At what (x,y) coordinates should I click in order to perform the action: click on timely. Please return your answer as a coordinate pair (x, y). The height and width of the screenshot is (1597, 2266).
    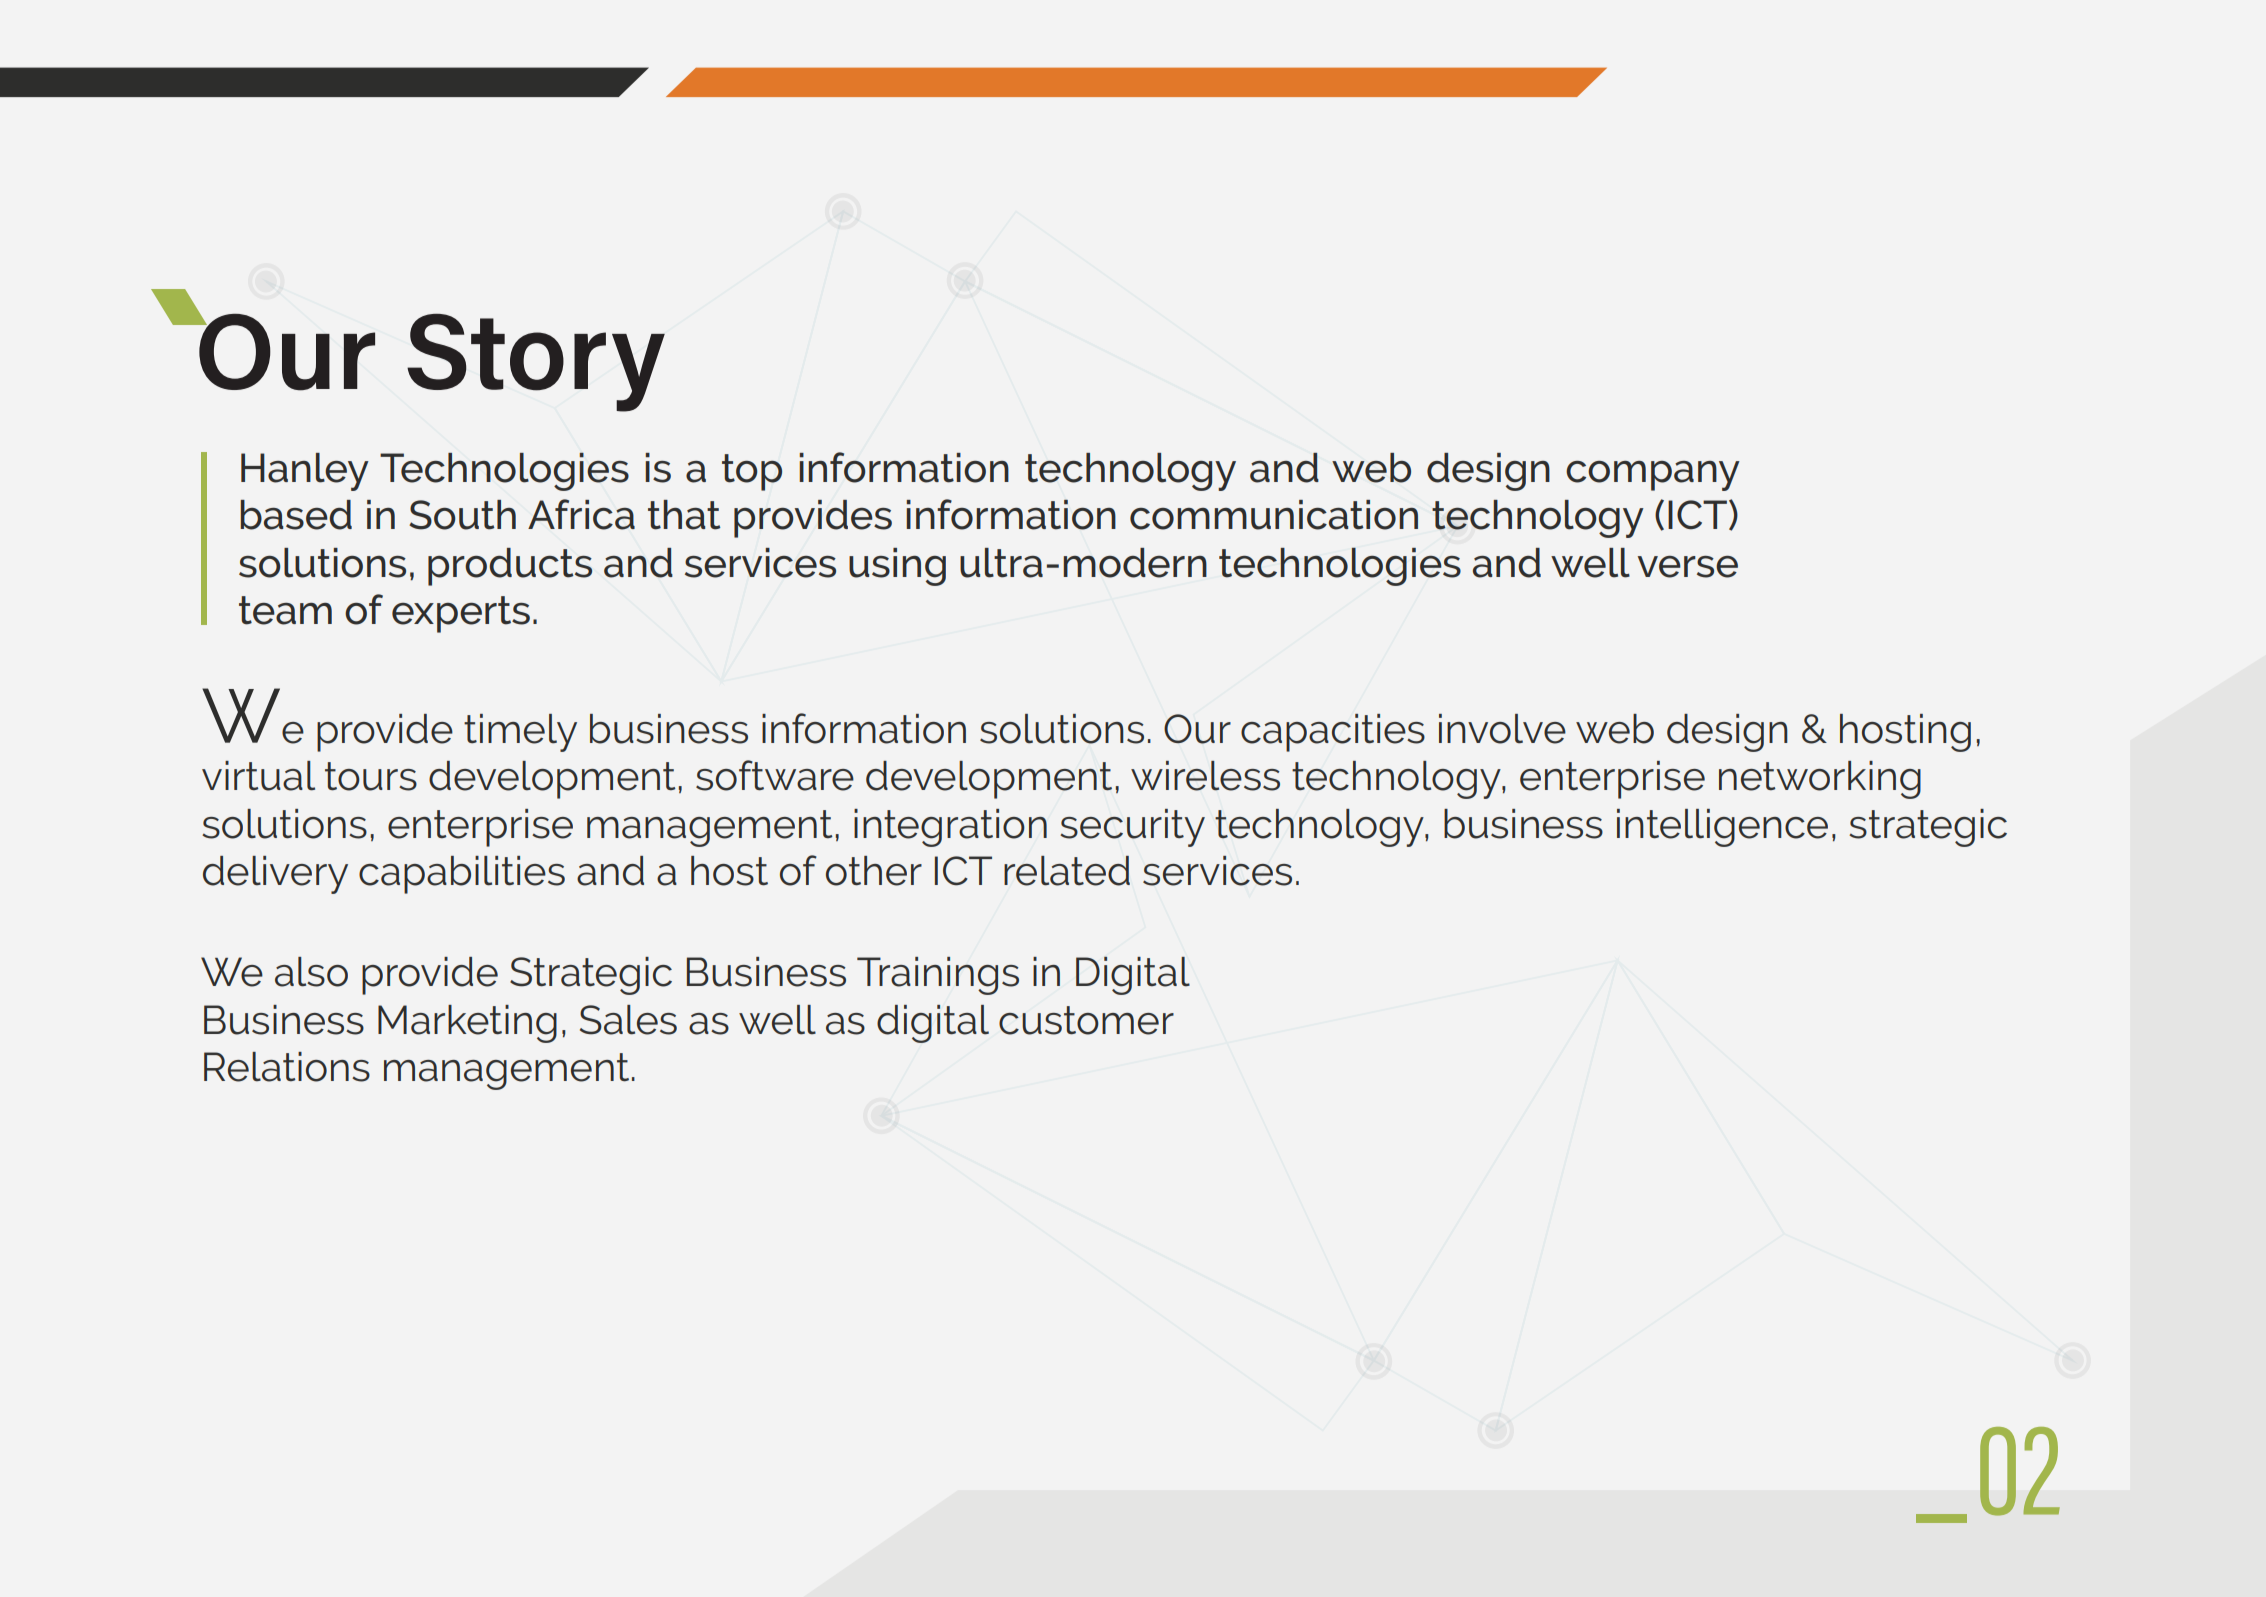
    Looking at the image, I should click on (520, 733).
